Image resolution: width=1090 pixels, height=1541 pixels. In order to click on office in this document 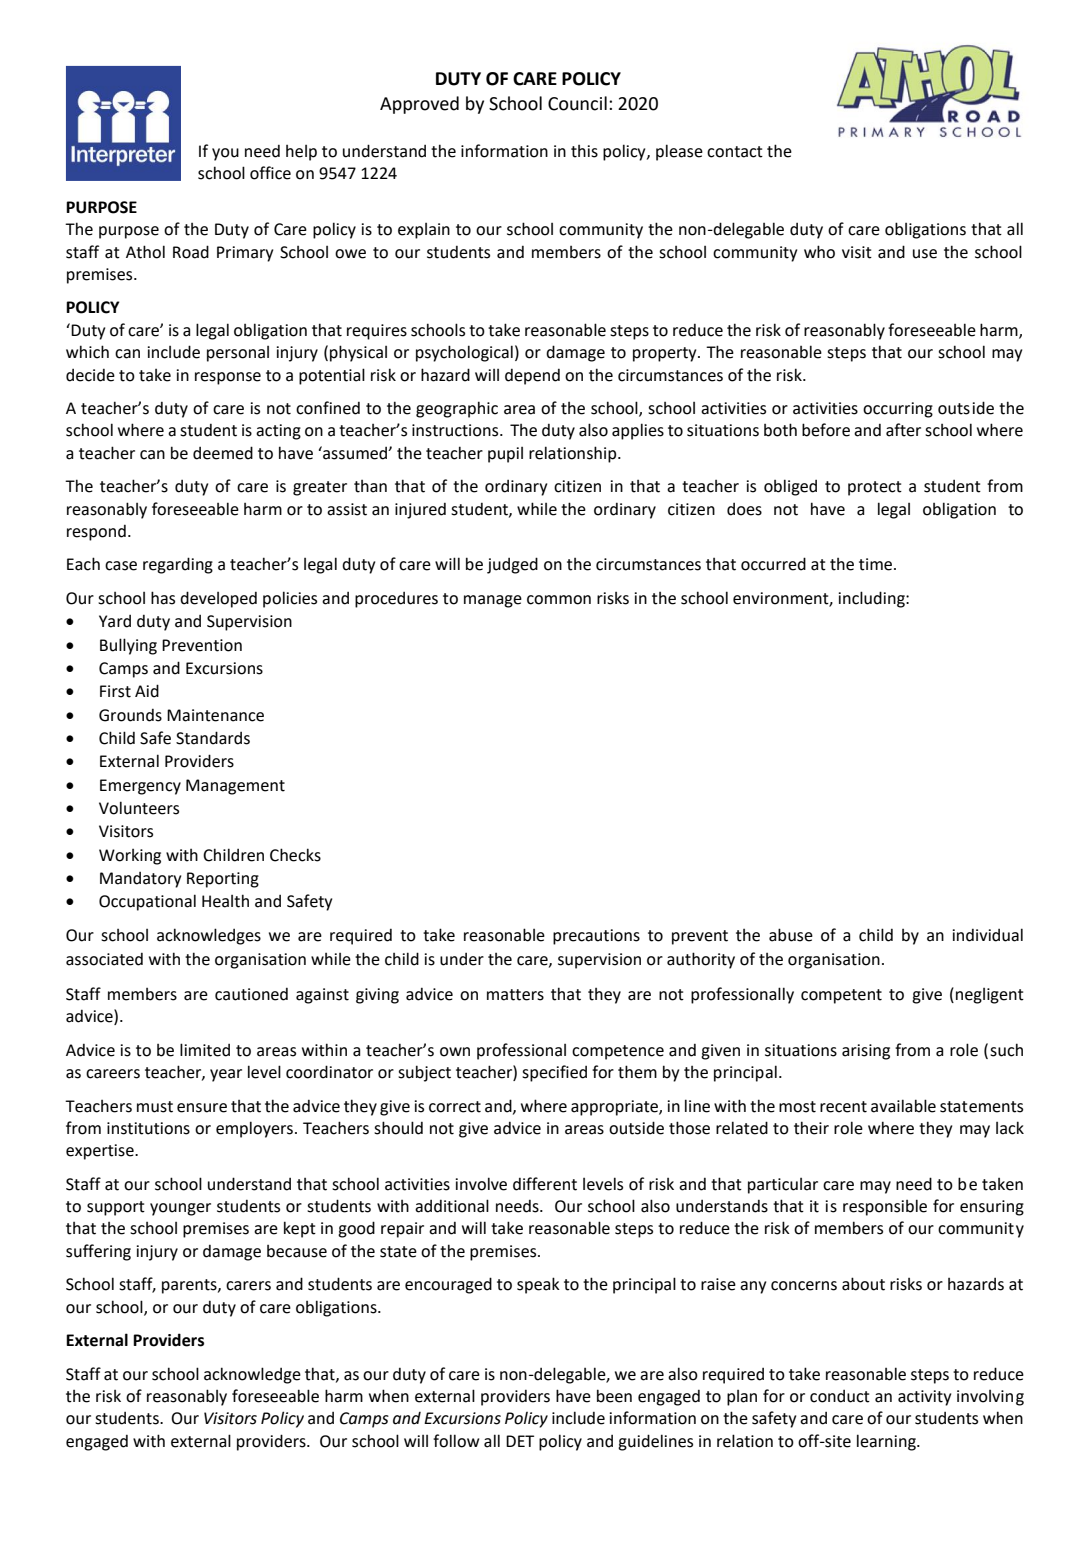, I will do `click(270, 173)`.
